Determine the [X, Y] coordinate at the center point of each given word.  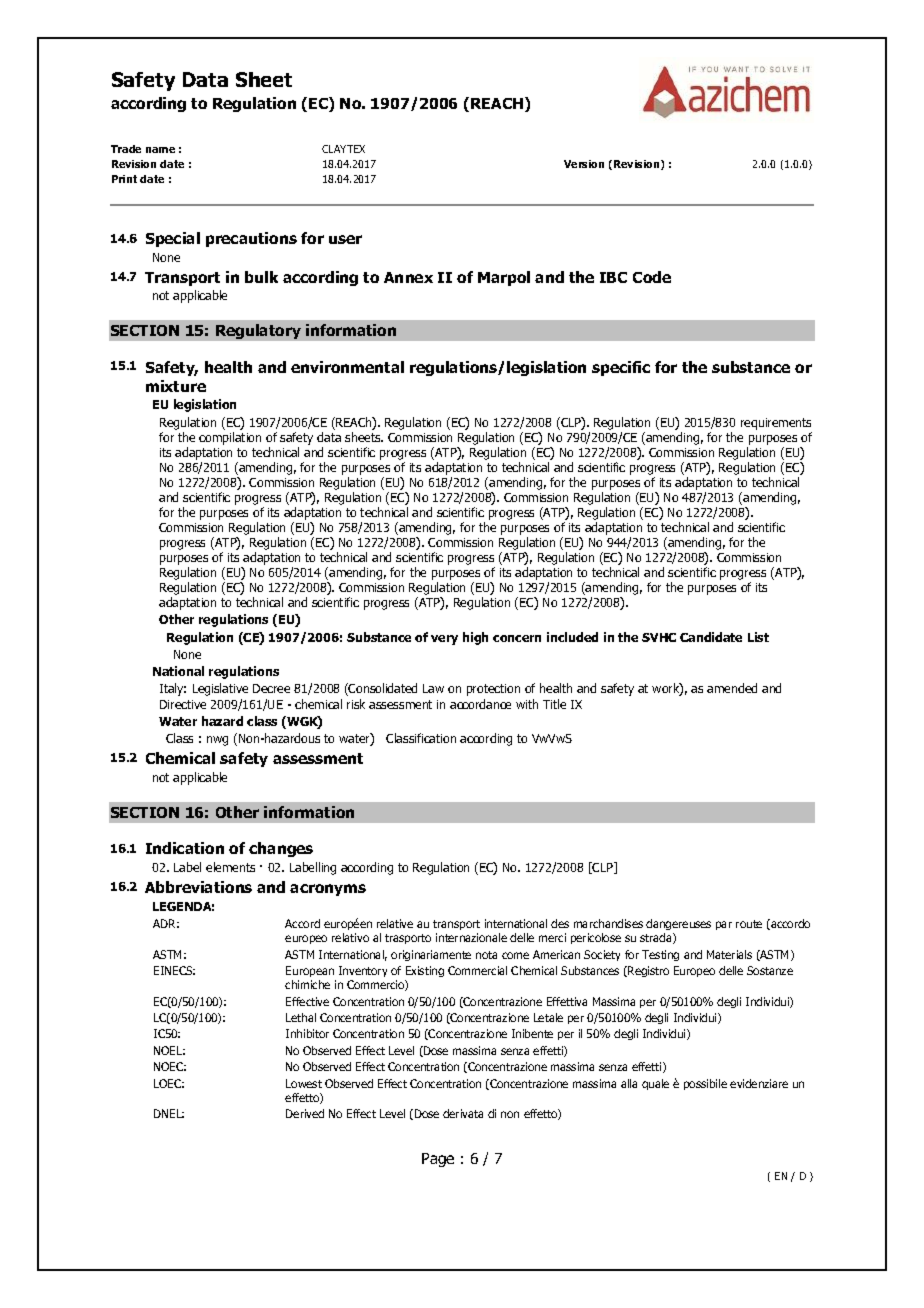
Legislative [220, 689]
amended [732, 688]
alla [629, 1083]
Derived [305, 1113]
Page [438, 1160]
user [345, 239]
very [444, 640]
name [160, 150]
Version [584, 164]
